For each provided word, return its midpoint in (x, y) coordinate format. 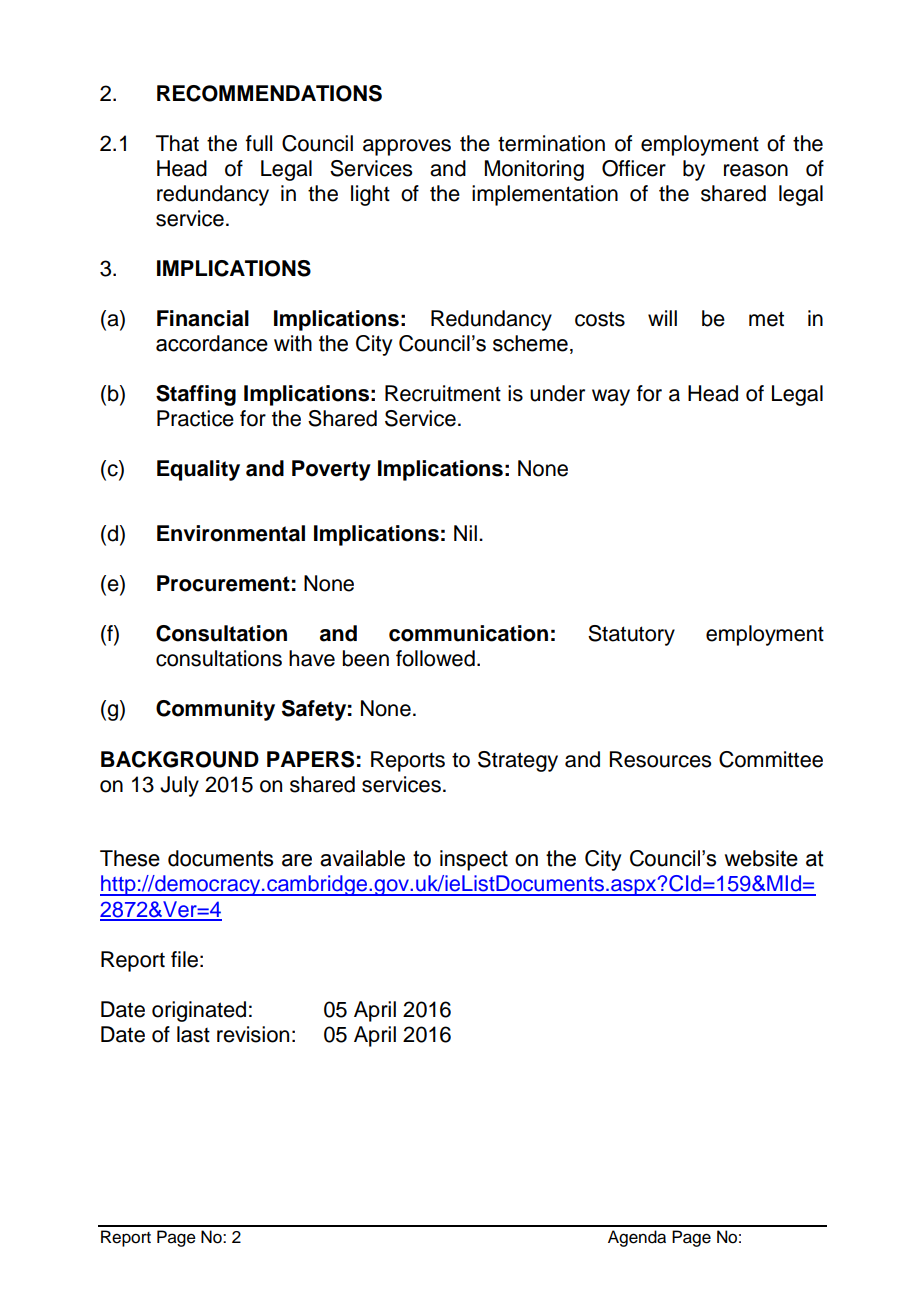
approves (407, 147)
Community (215, 710)
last (193, 1034)
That (177, 143)
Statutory (631, 635)
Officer (634, 168)
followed (435, 658)
